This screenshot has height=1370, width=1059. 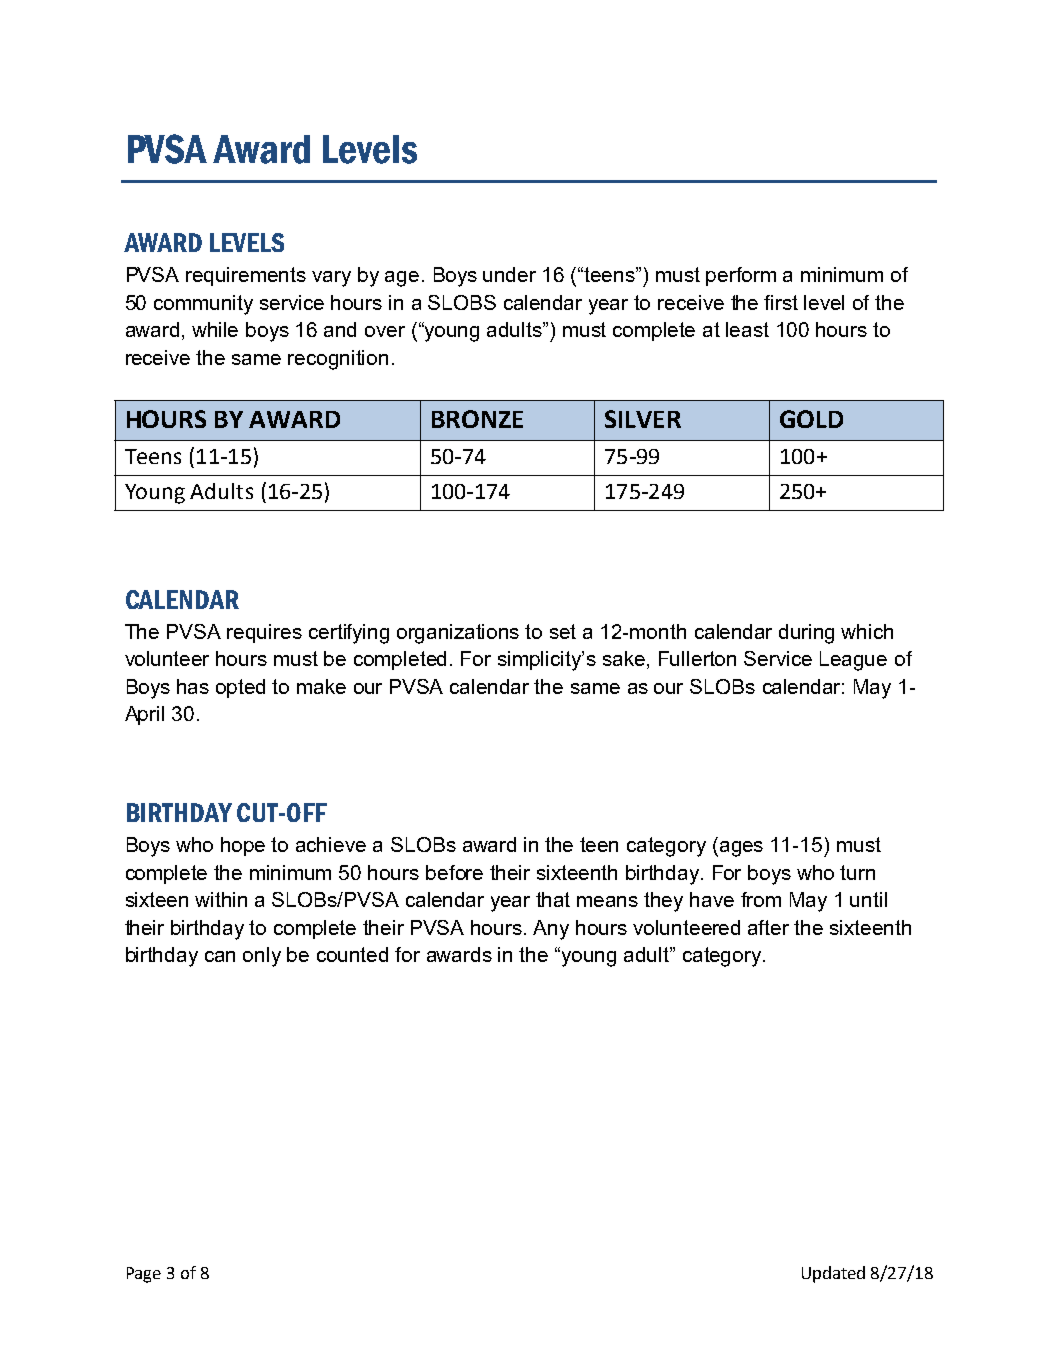 What do you see at coordinates (768, 927) in the screenshot?
I see `after` at bounding box center [768, 927].
